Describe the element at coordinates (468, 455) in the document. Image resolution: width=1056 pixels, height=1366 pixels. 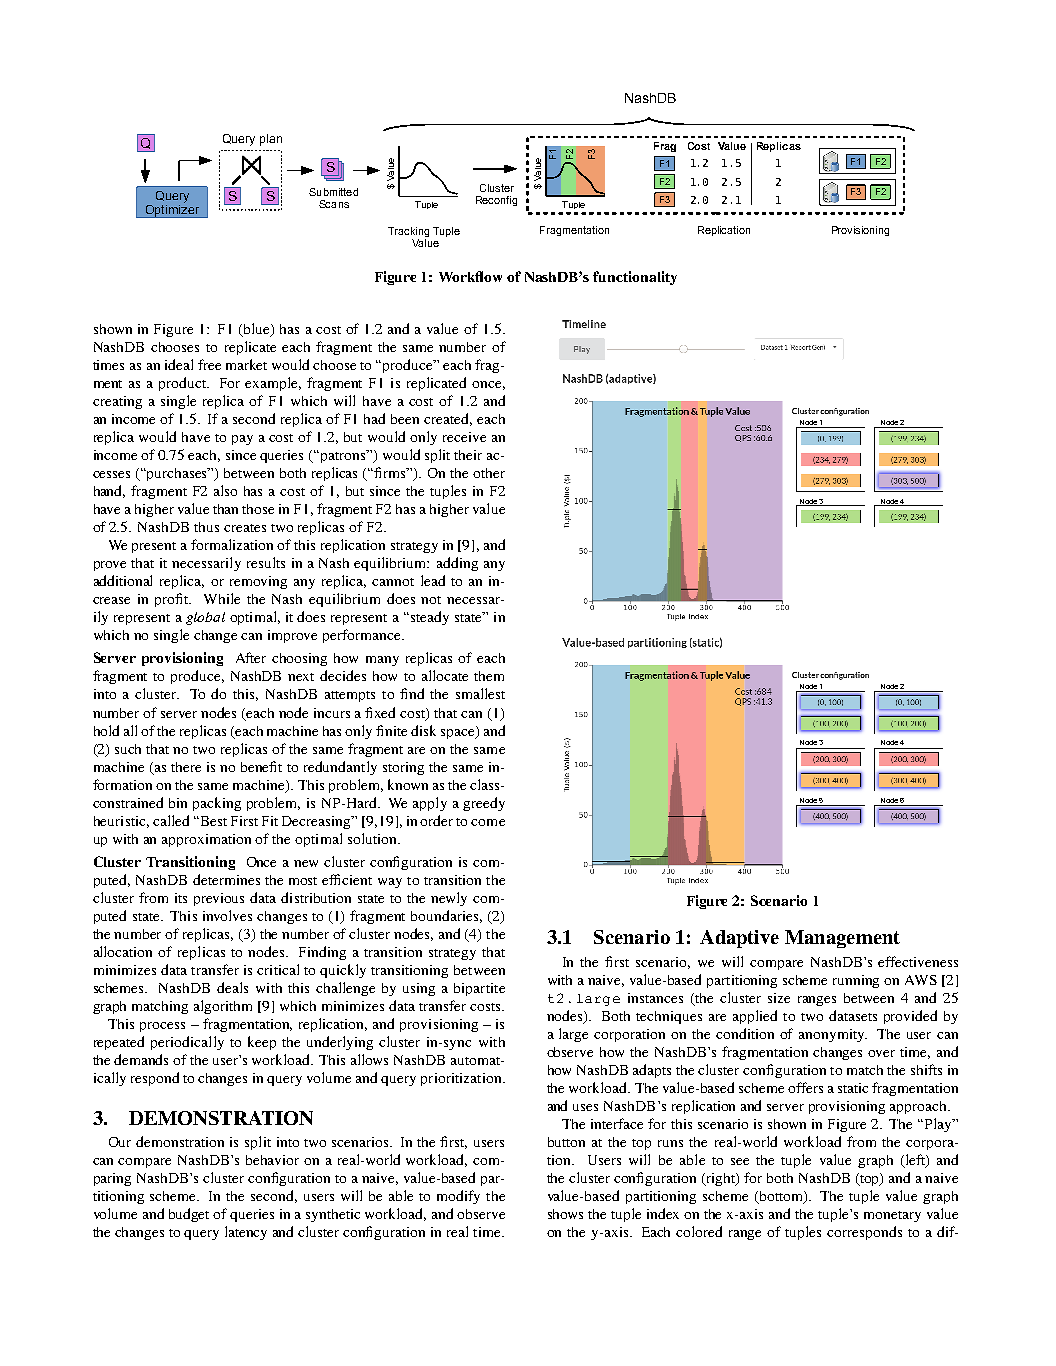
I see `their` at that location.
